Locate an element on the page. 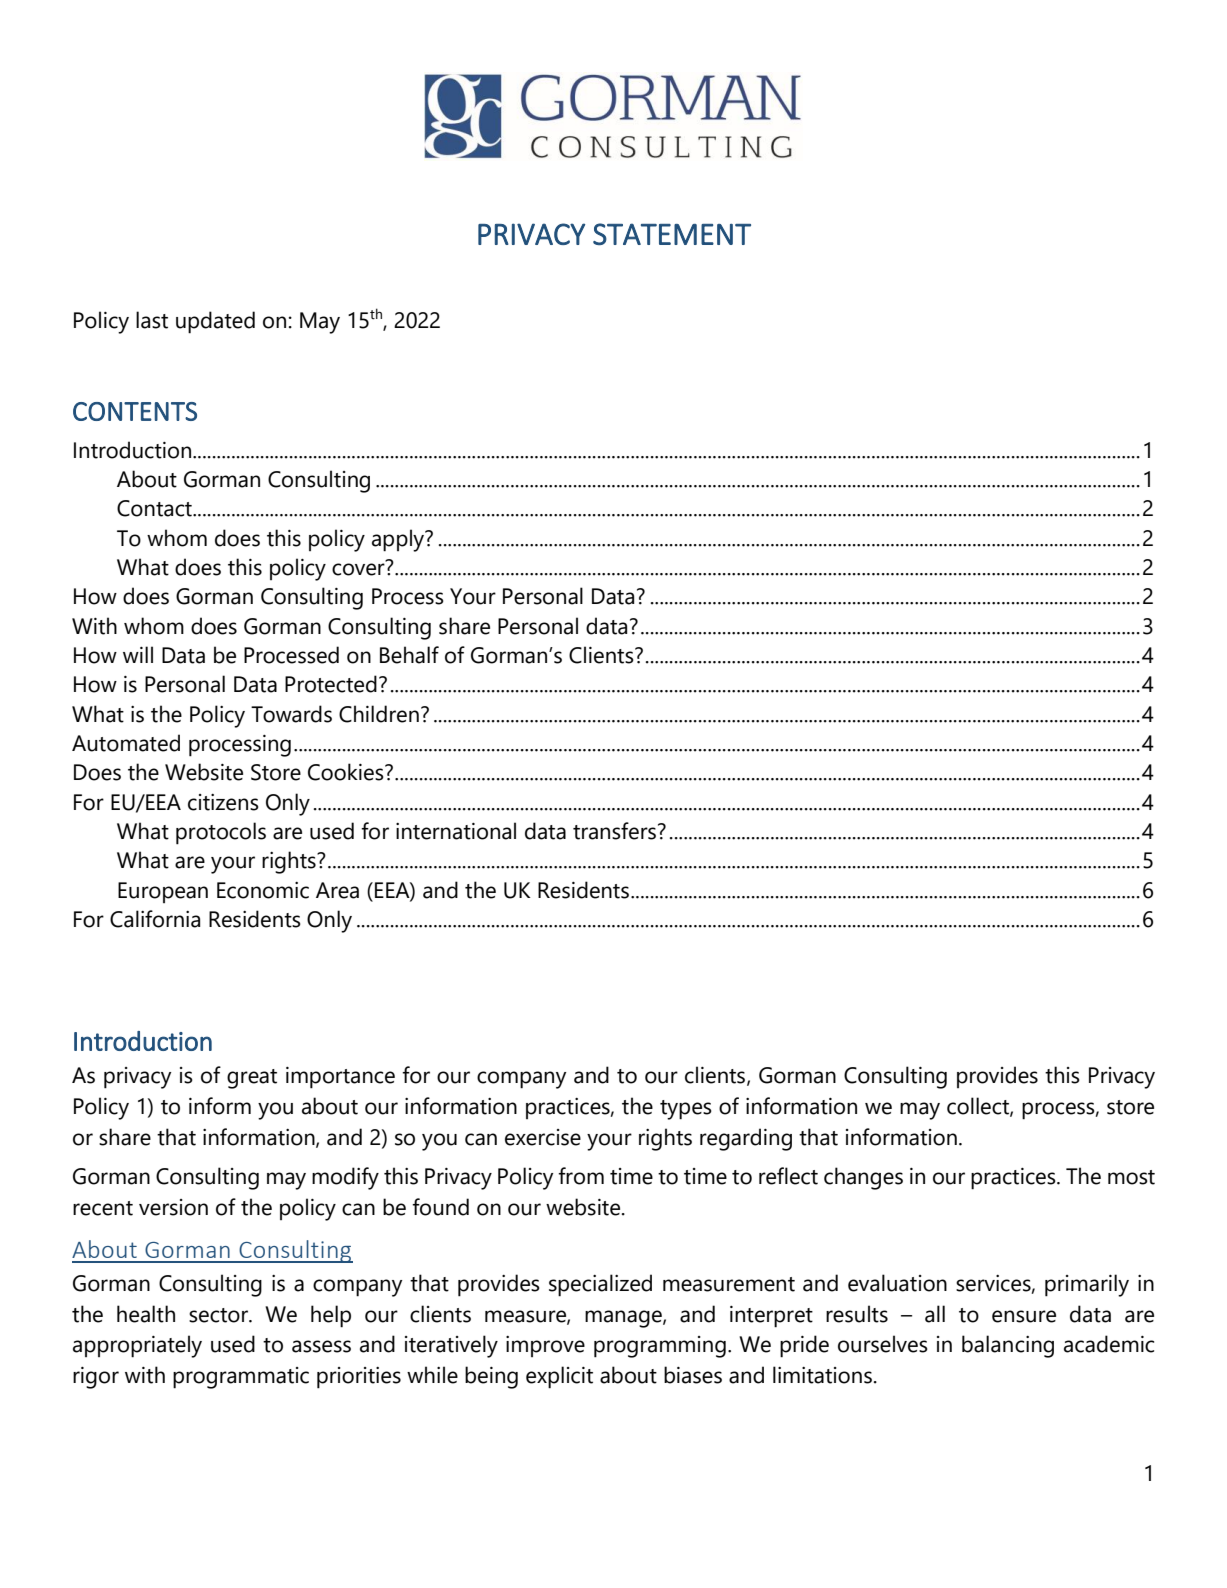  STATEMENT is located at coordinates (672, 234).
